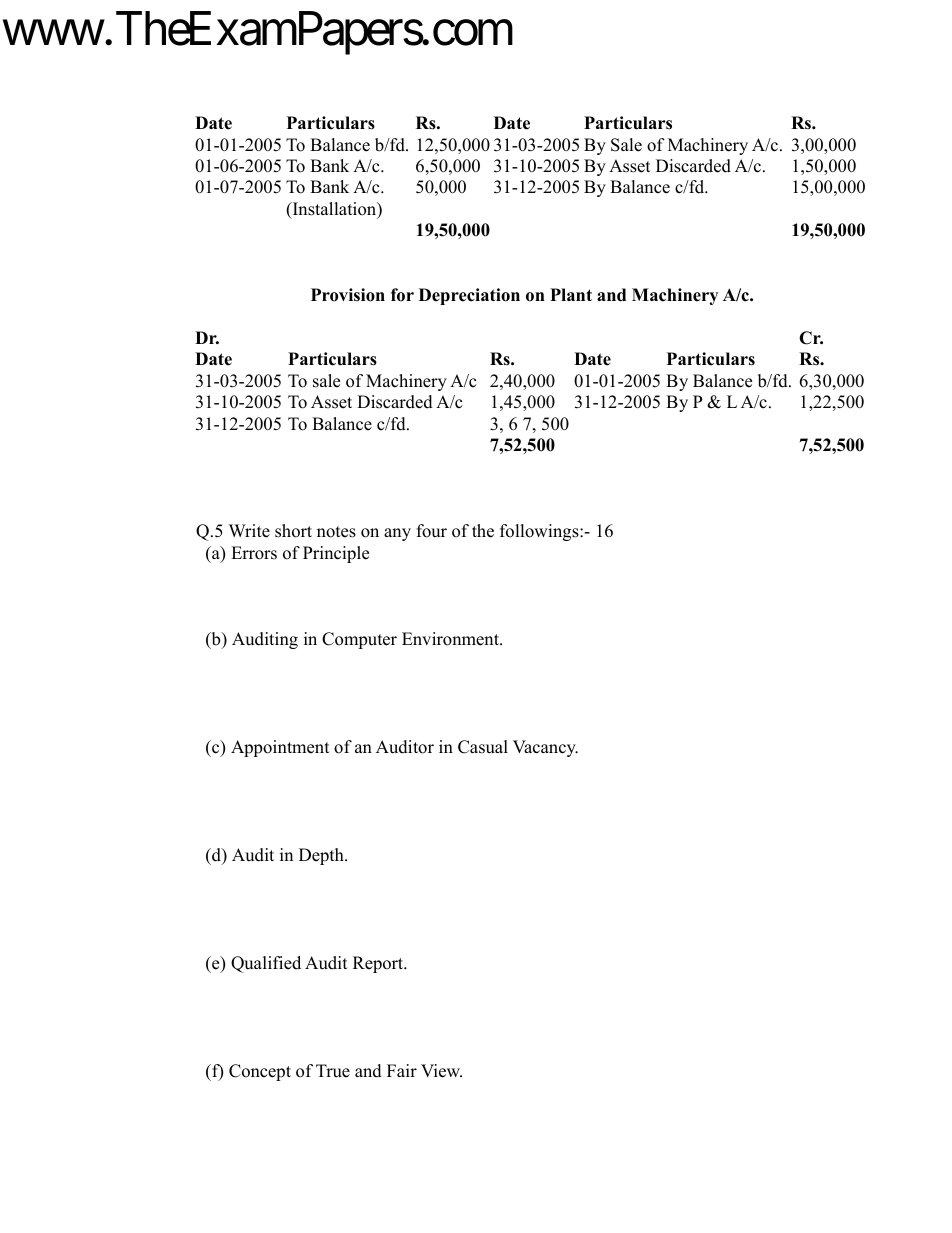 This page has width=952, height=1233. What do you see at coordinates (483, 747) in the page?
I see `Casual` at bounding box center [483, 747].
